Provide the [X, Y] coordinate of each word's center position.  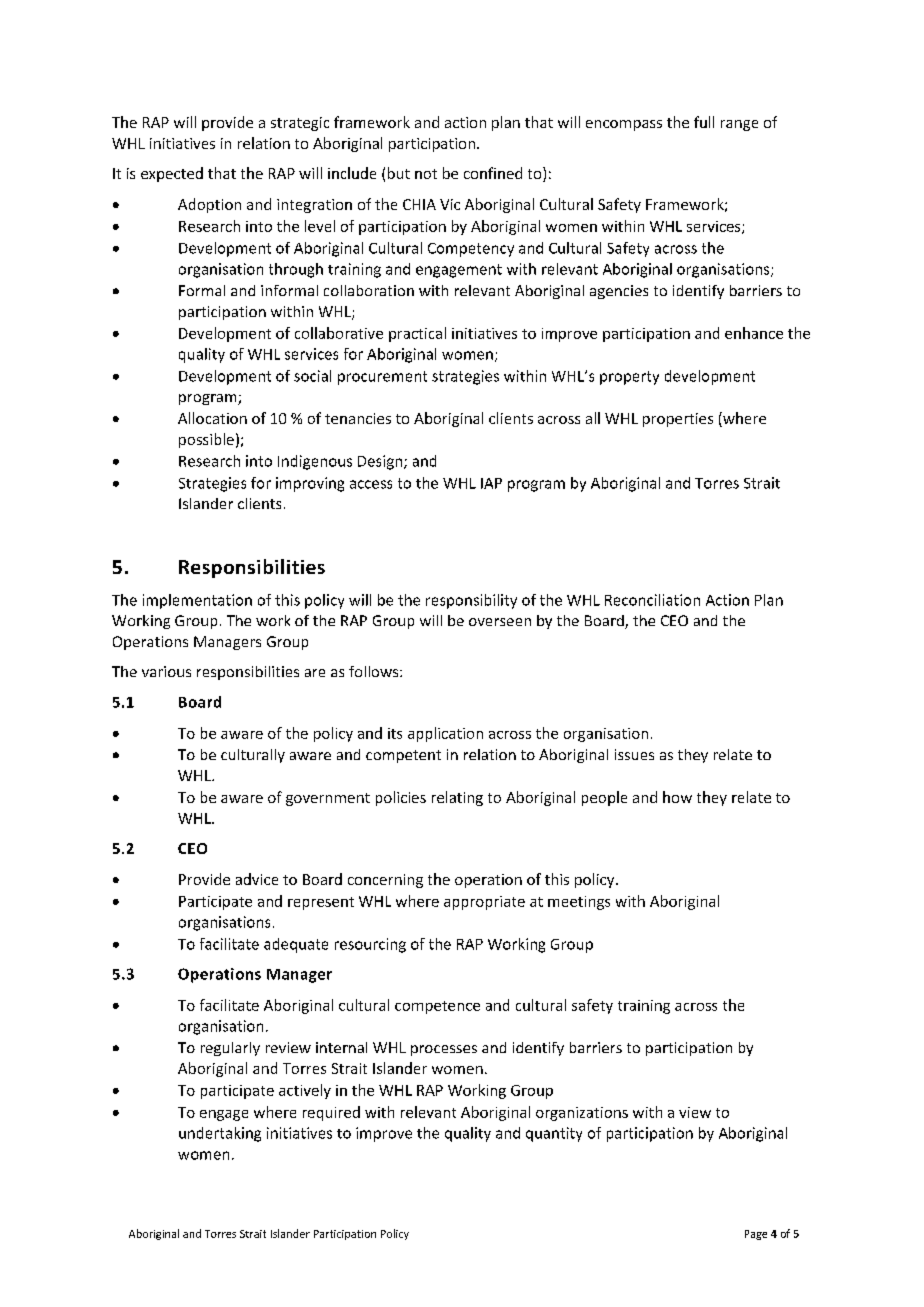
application [445, 734]
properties [678, 420]
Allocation [212, 418]
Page [756, 1235]
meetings [579, 903]
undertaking [220, 1134]
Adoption [209, 205]
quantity [554, 1134]
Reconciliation [652, 600]
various [166, 671]
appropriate [484, 903]
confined [493, 173]
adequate [296, 945]
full [704, 122]
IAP [491, 483]
